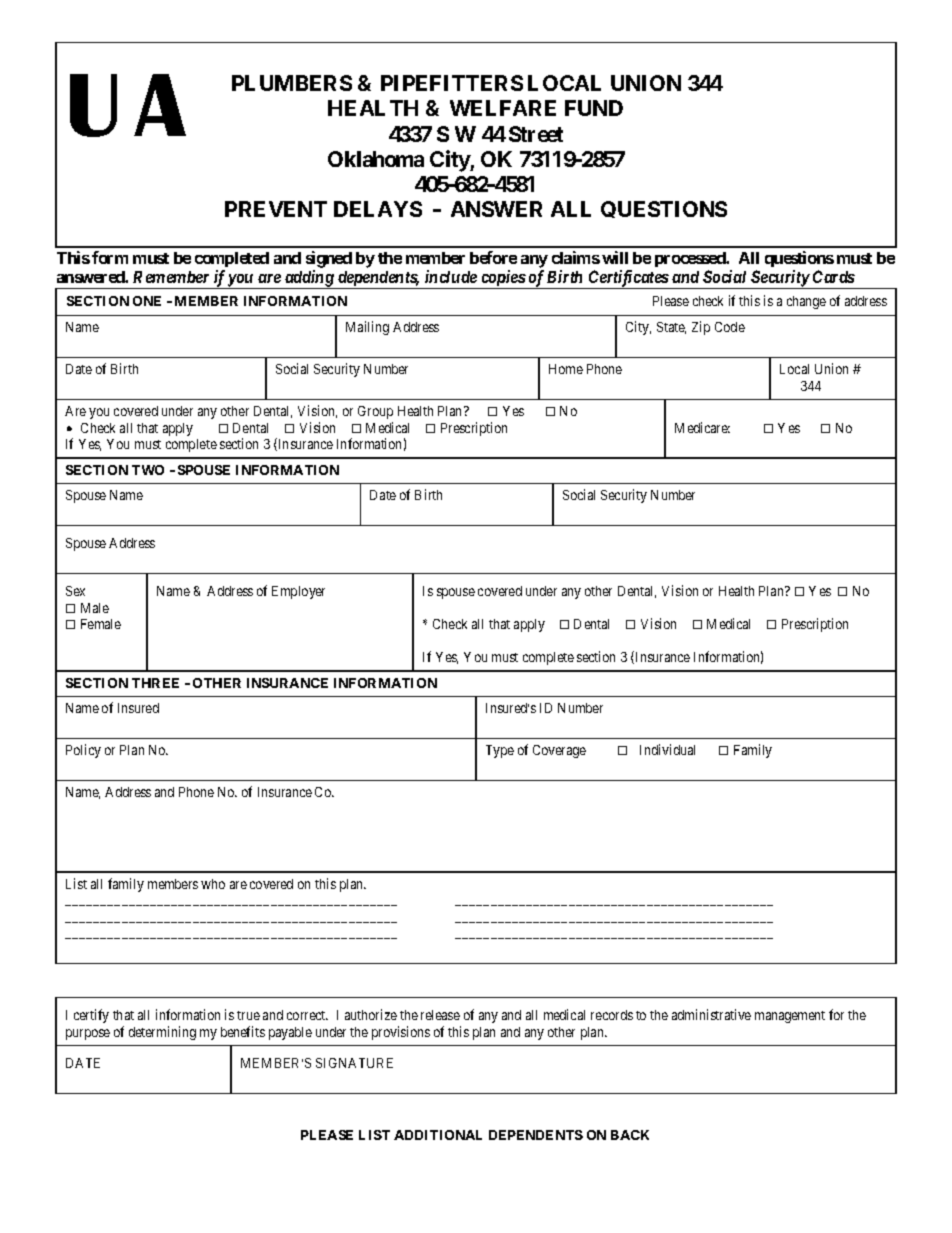 The height and width of the image is (1233, 952). What do you see at coordinates (630, 1135) in the image?
I see `BACK` at bounding box center [630, 1135].
